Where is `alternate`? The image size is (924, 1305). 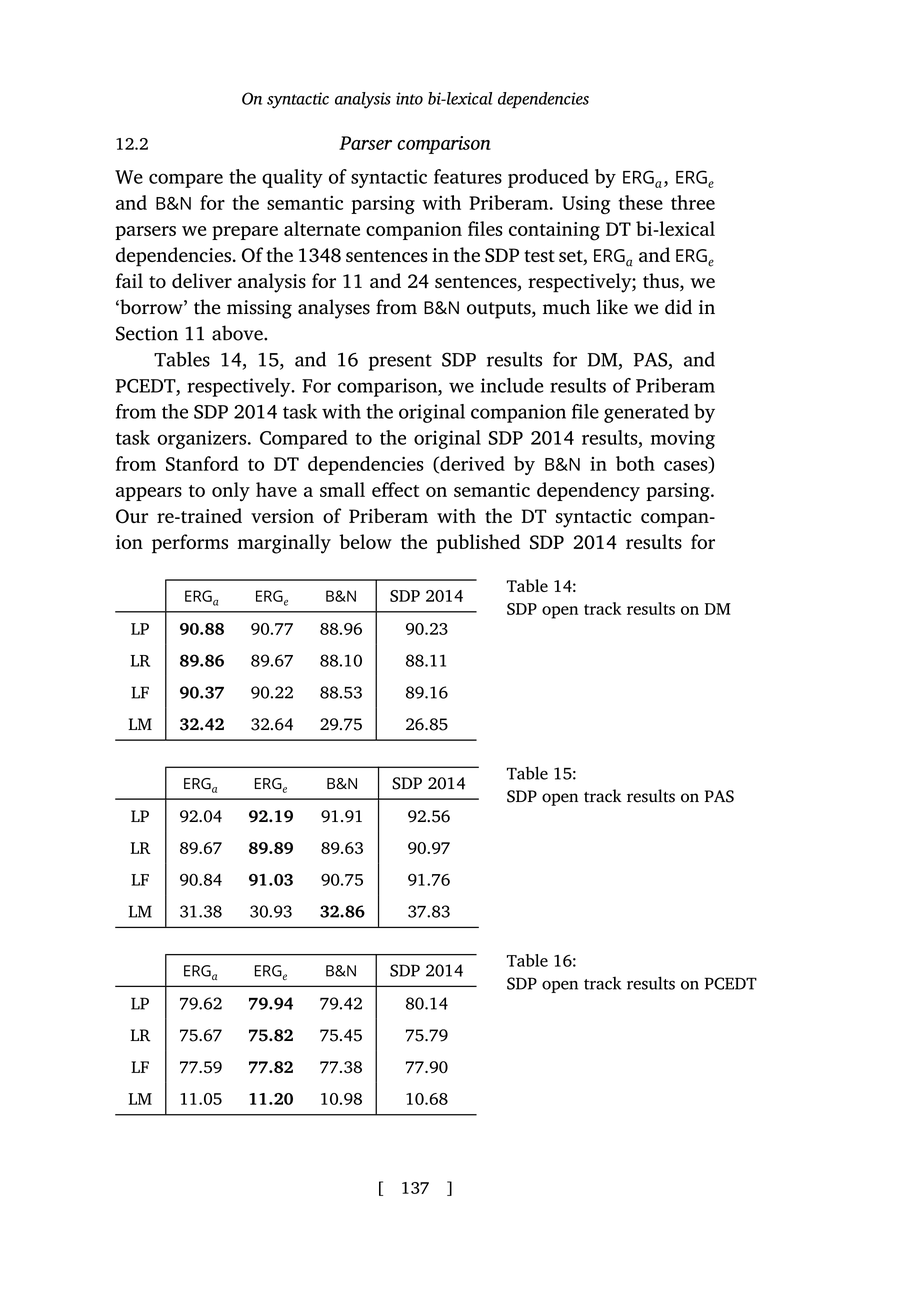 alternate is located at coordinates (322, 228).
